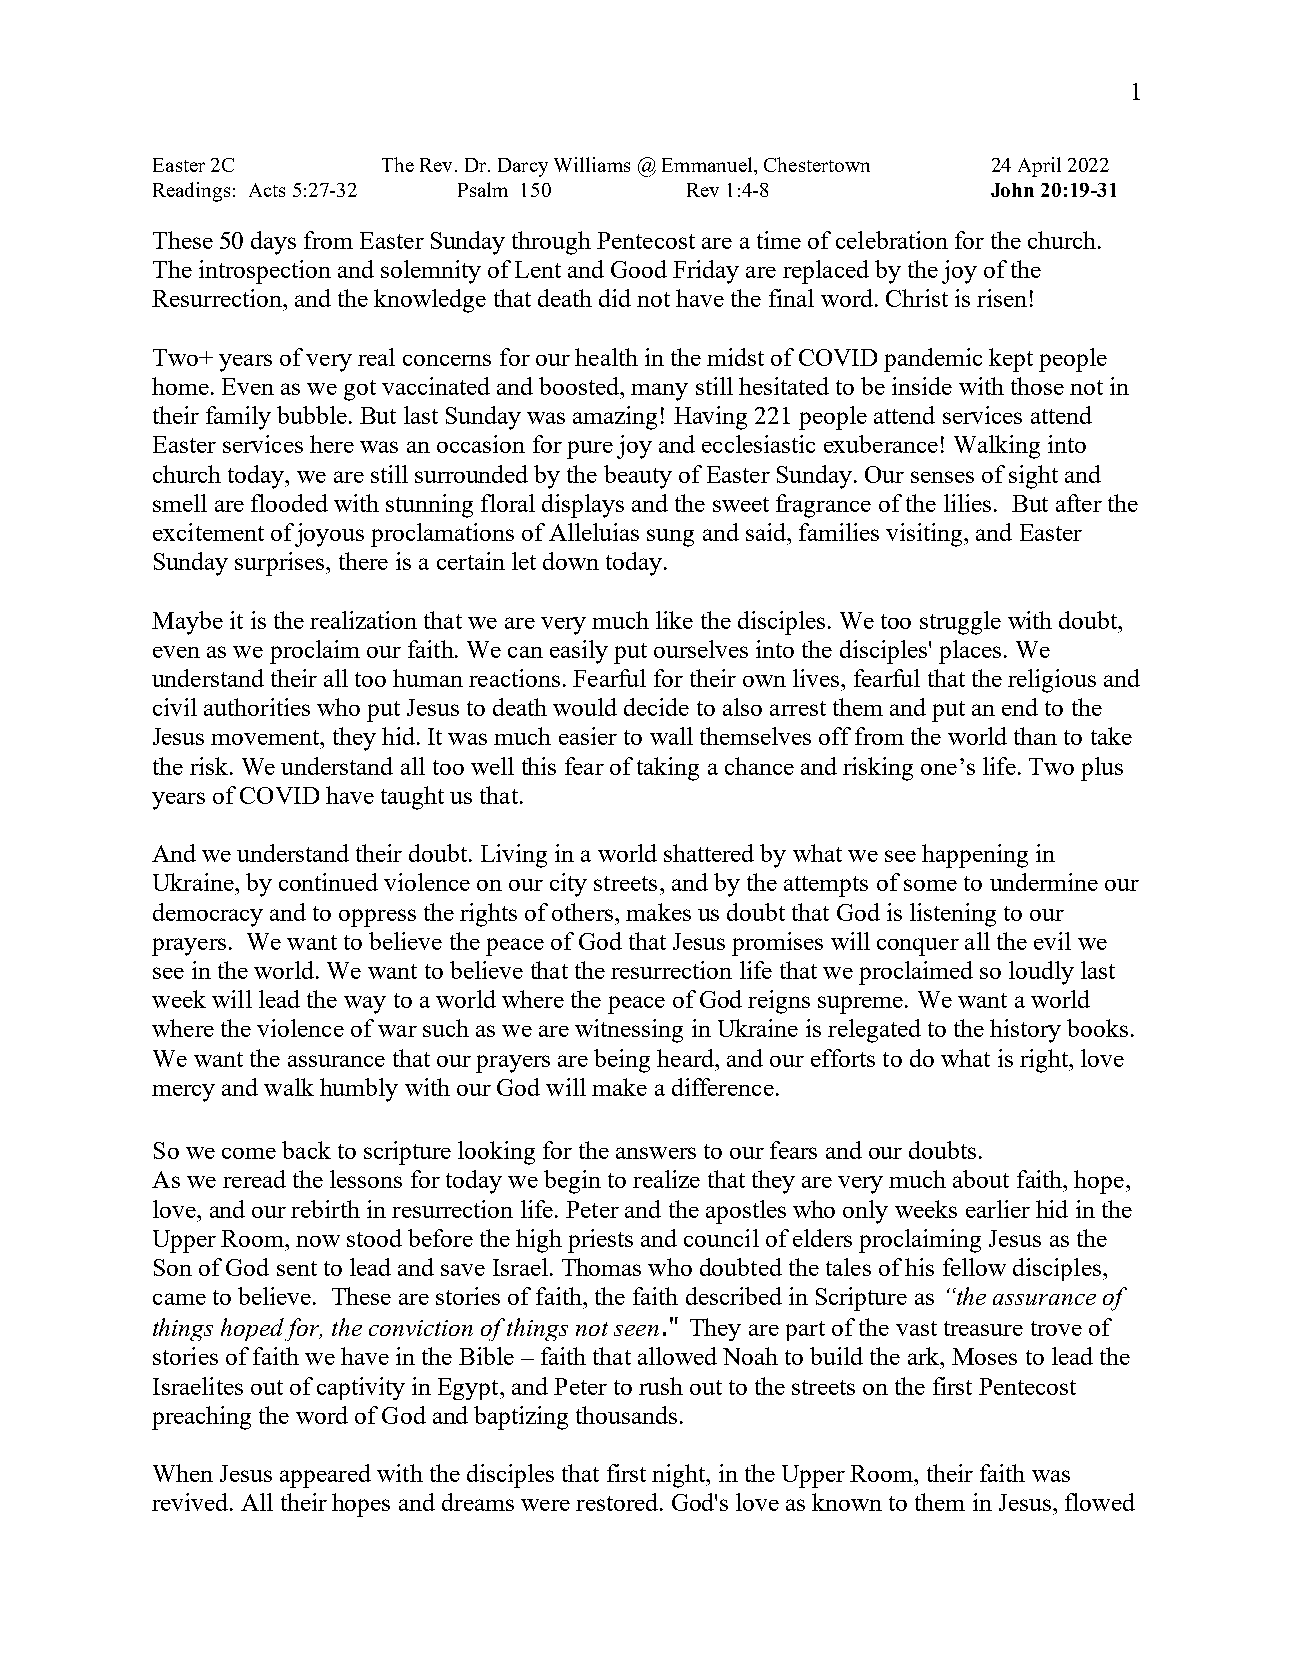 This image has width=1295, height=1676. Describe the element at coordinates (365, 1005) in the image. I see `way` at that location.
